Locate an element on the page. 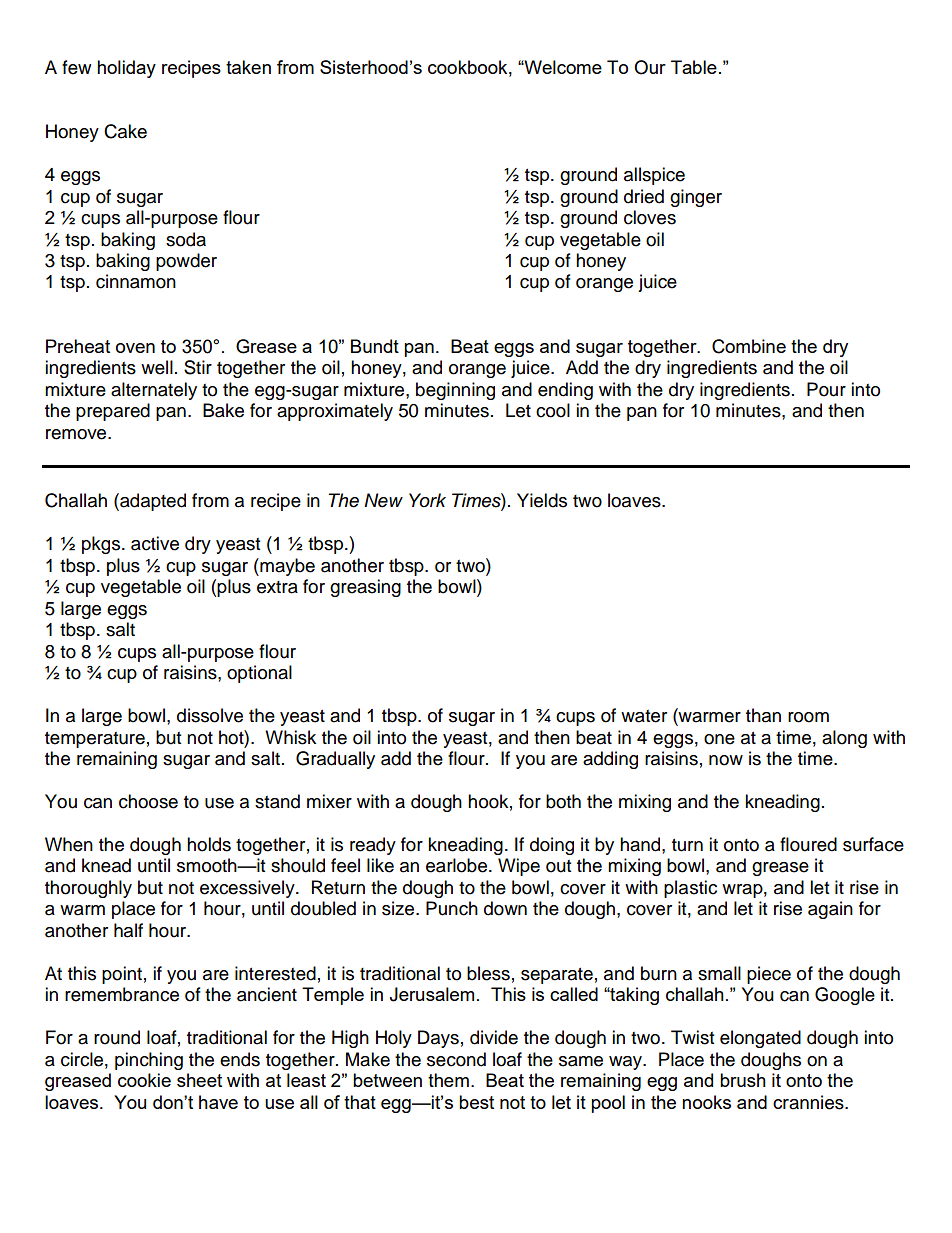  holiday is located at coordinates (126, 69).
